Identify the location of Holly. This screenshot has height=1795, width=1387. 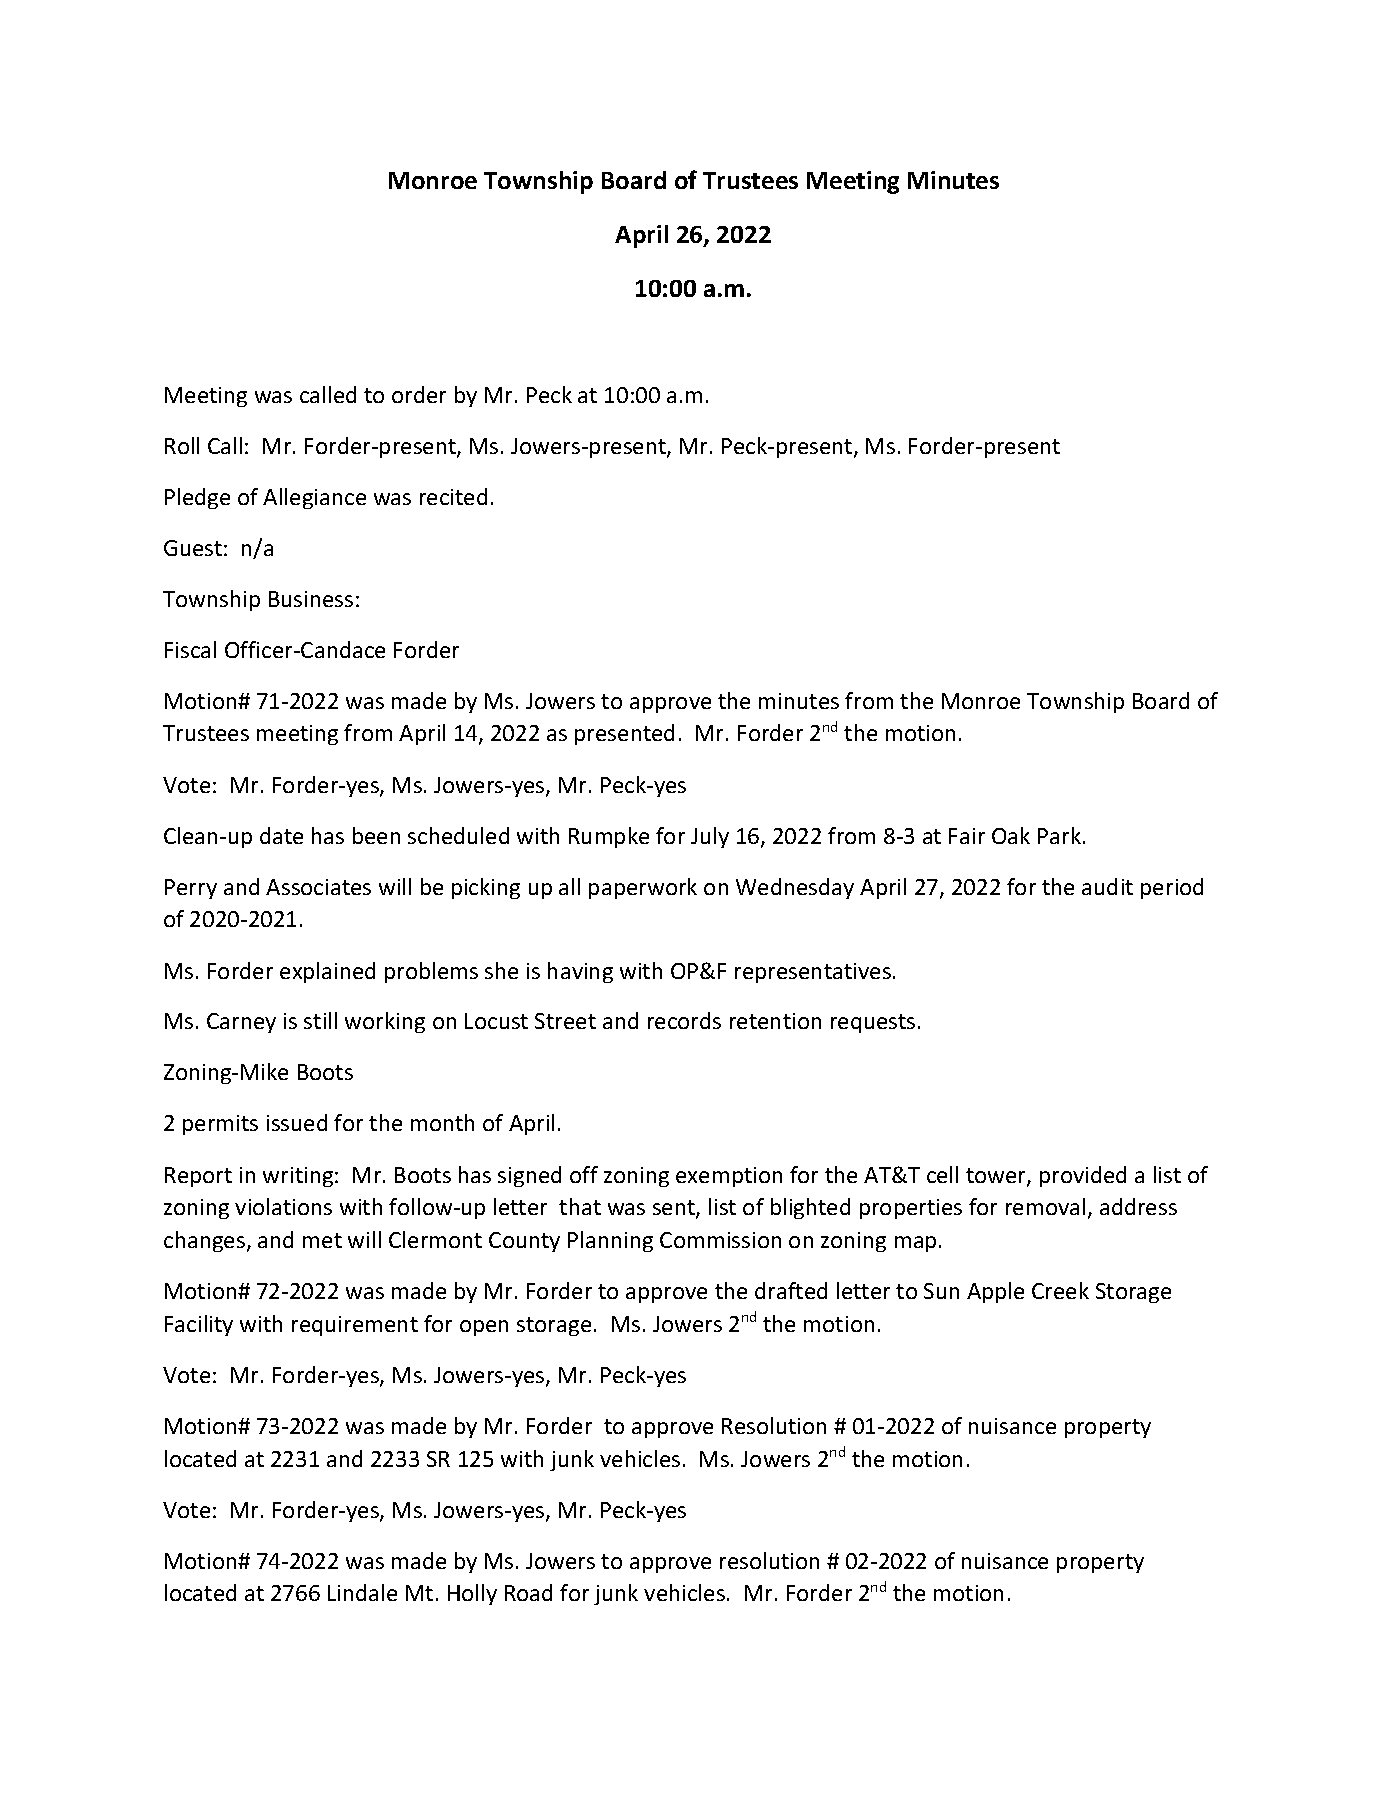
(472, 1594).
